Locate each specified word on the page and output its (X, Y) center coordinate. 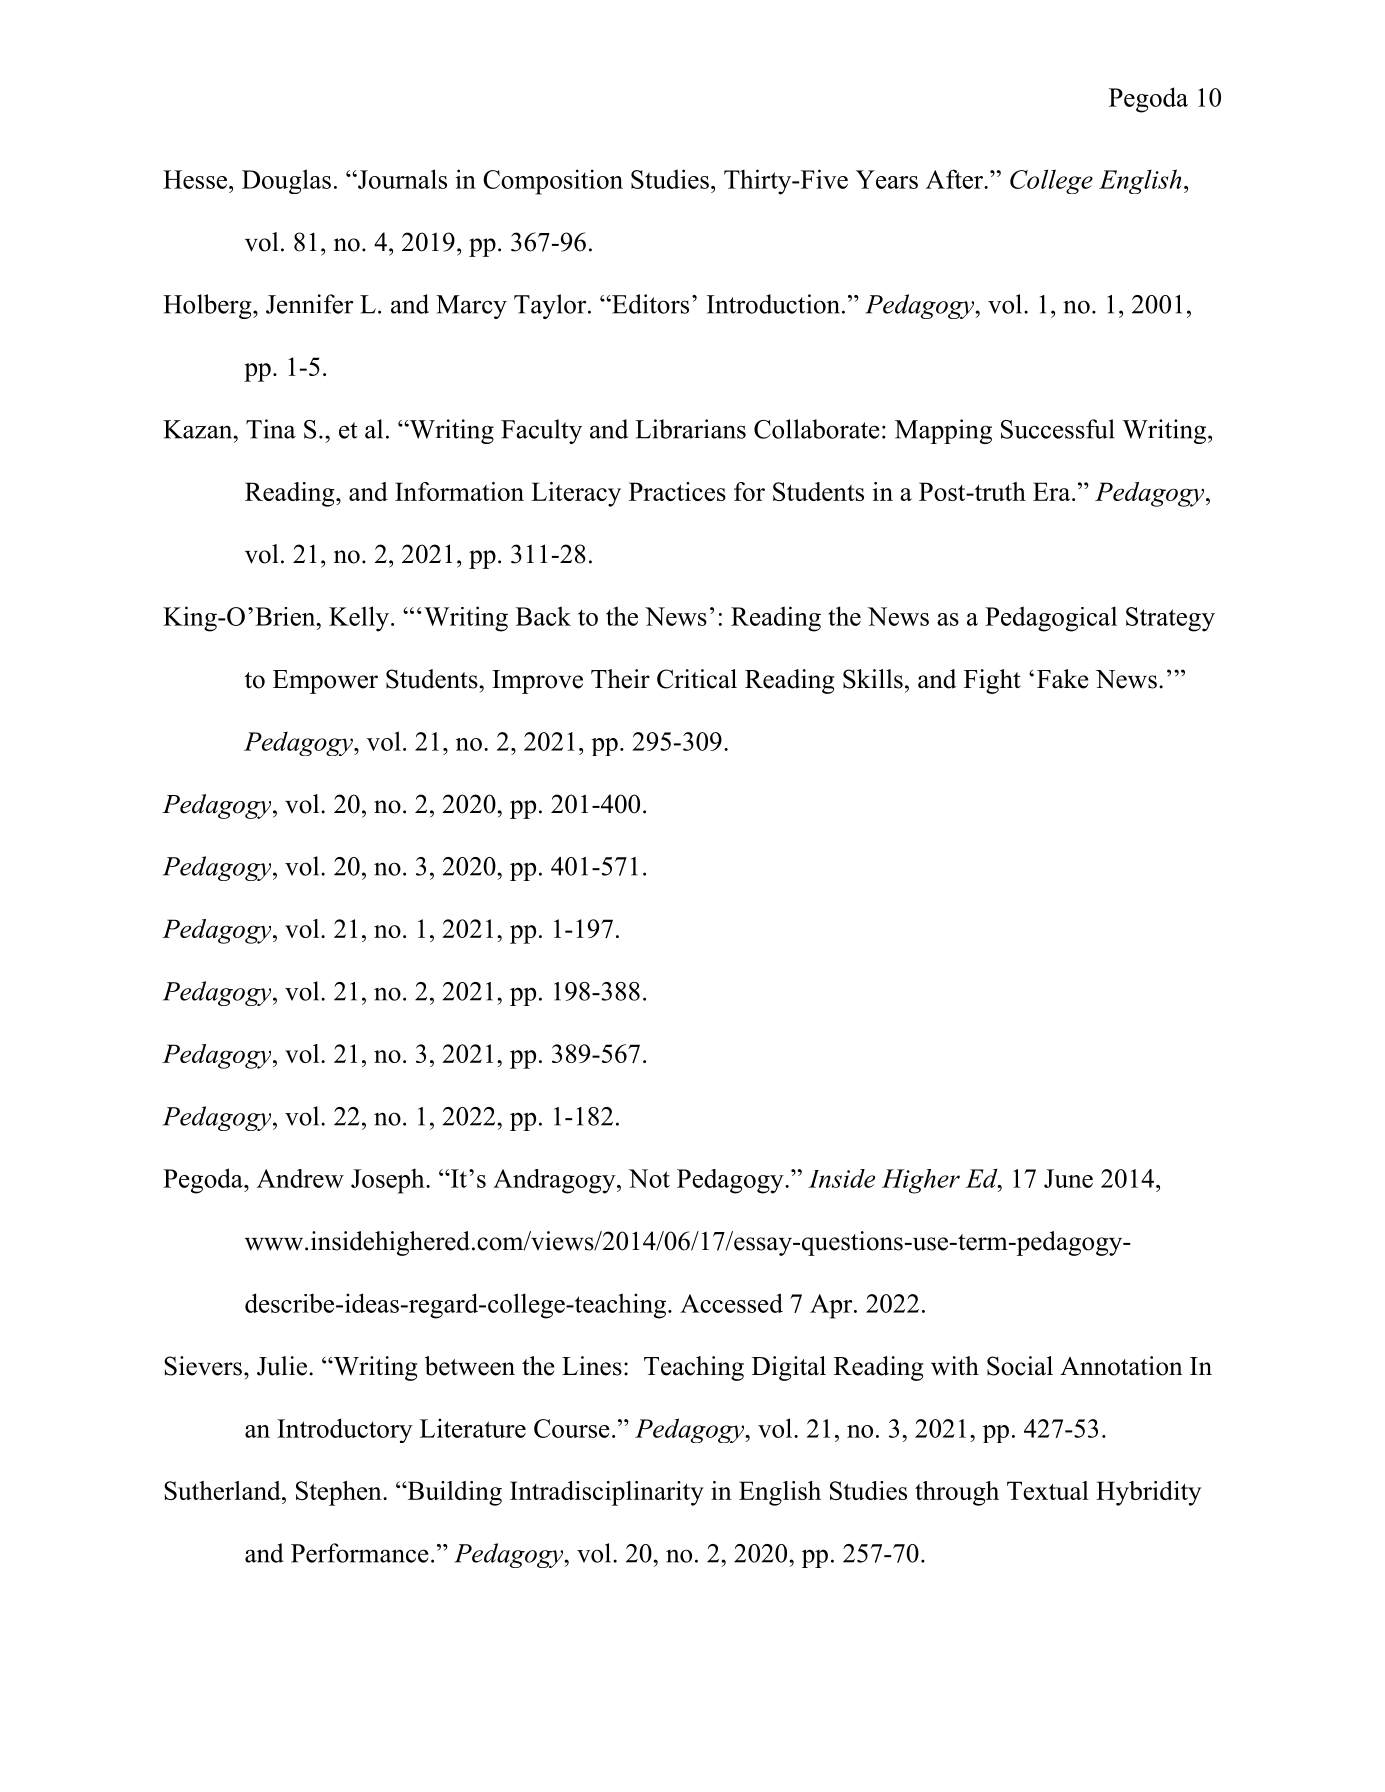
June (1068, 1178)
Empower (325, 682)
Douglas (286, 181)
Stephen (340, 1493)
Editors (649, 304)
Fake (1063, 679)
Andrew (300, 1178)
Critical (697, 679)
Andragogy (555, 1181)
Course (572, 1428)
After (955, 179)
